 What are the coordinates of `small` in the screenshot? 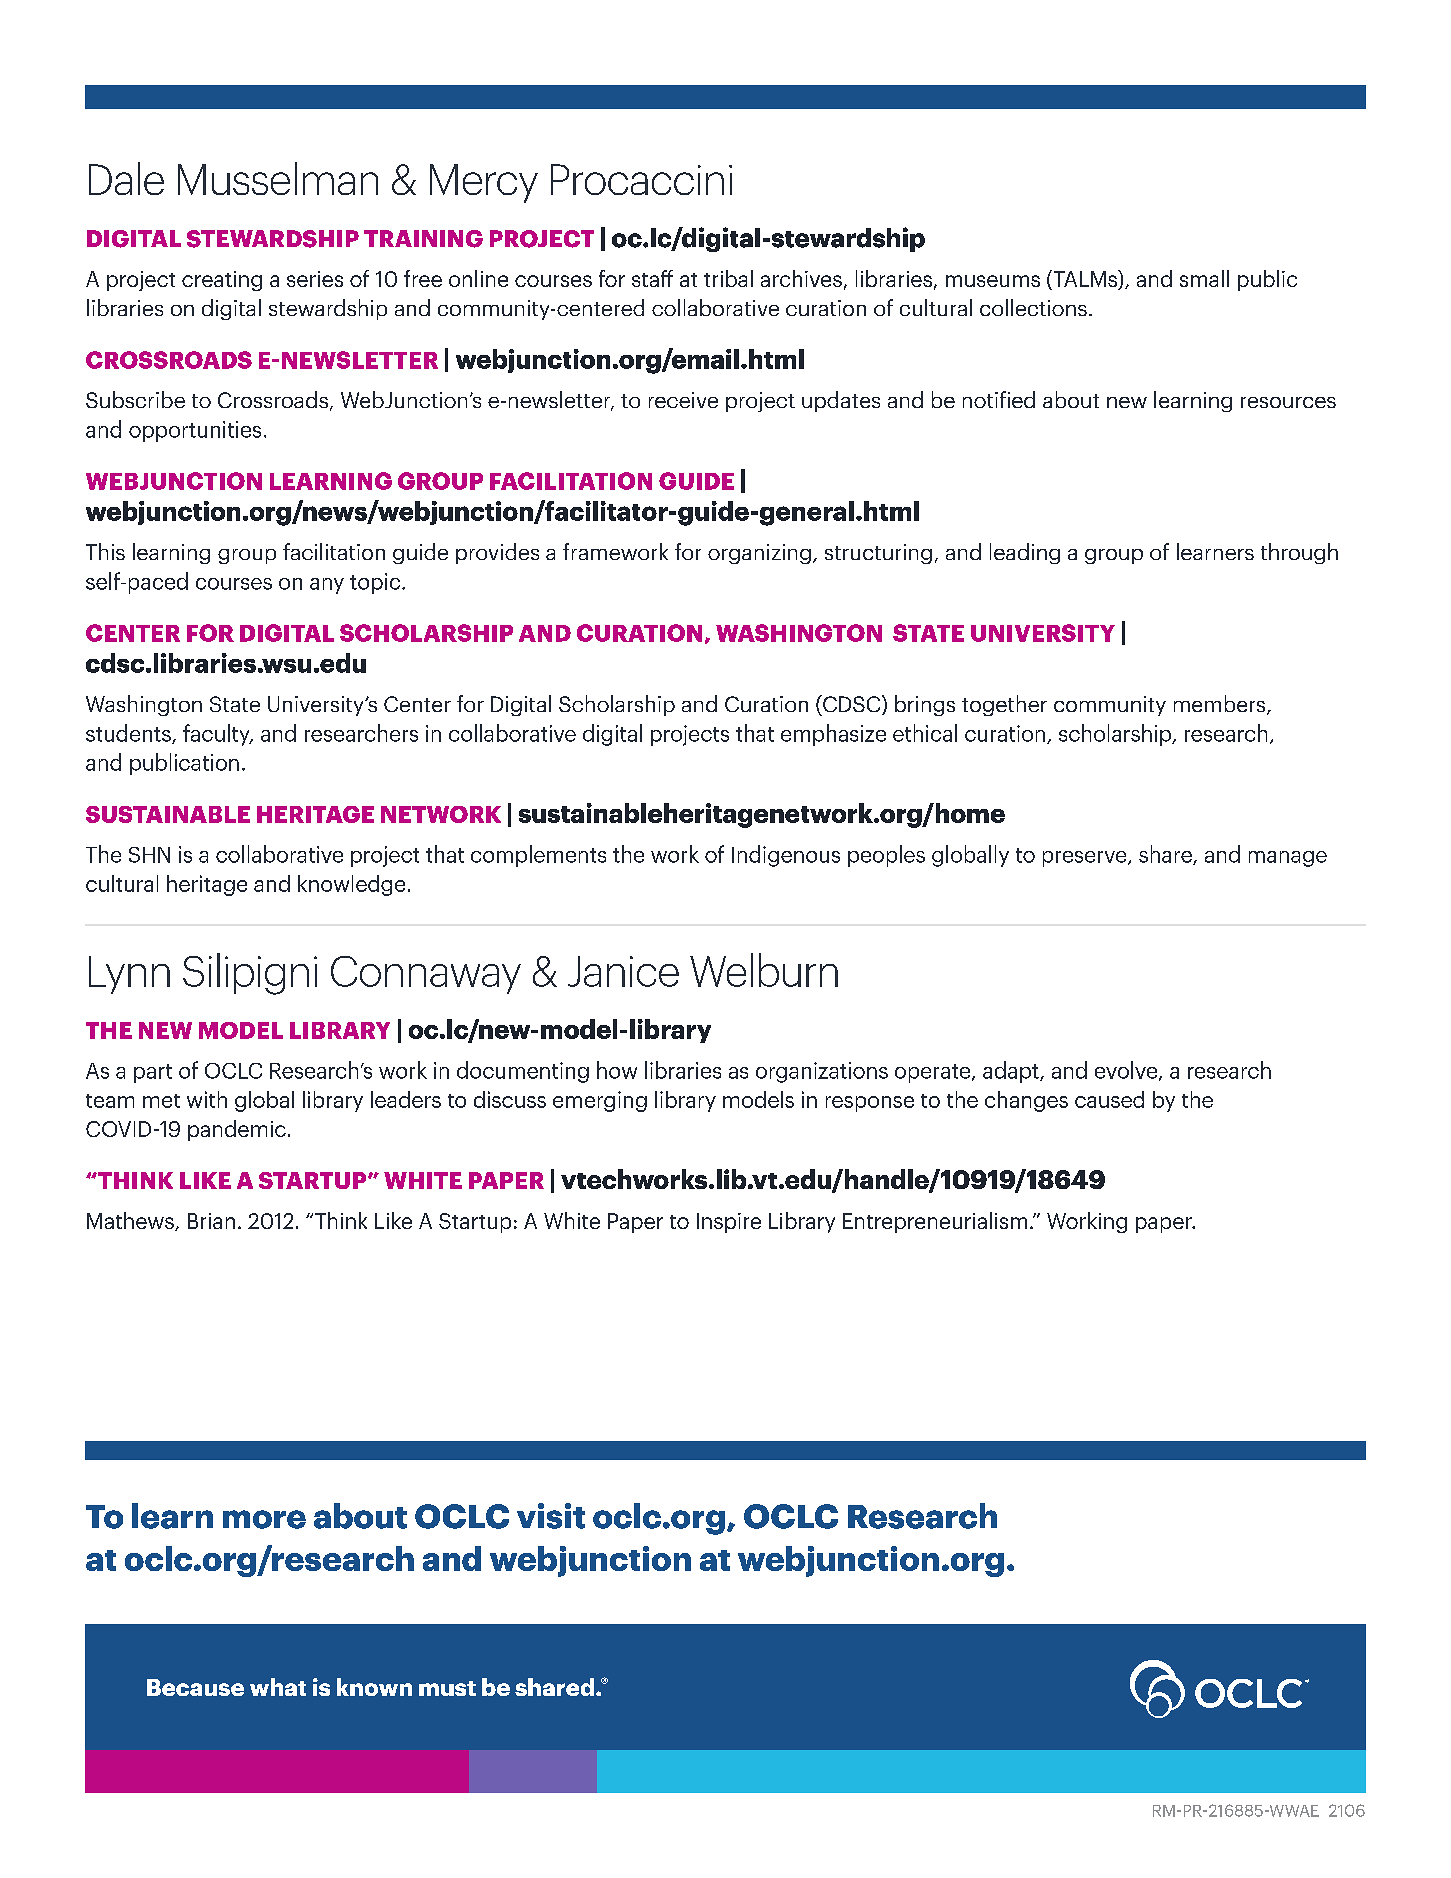 It's located at (1204, 278).
